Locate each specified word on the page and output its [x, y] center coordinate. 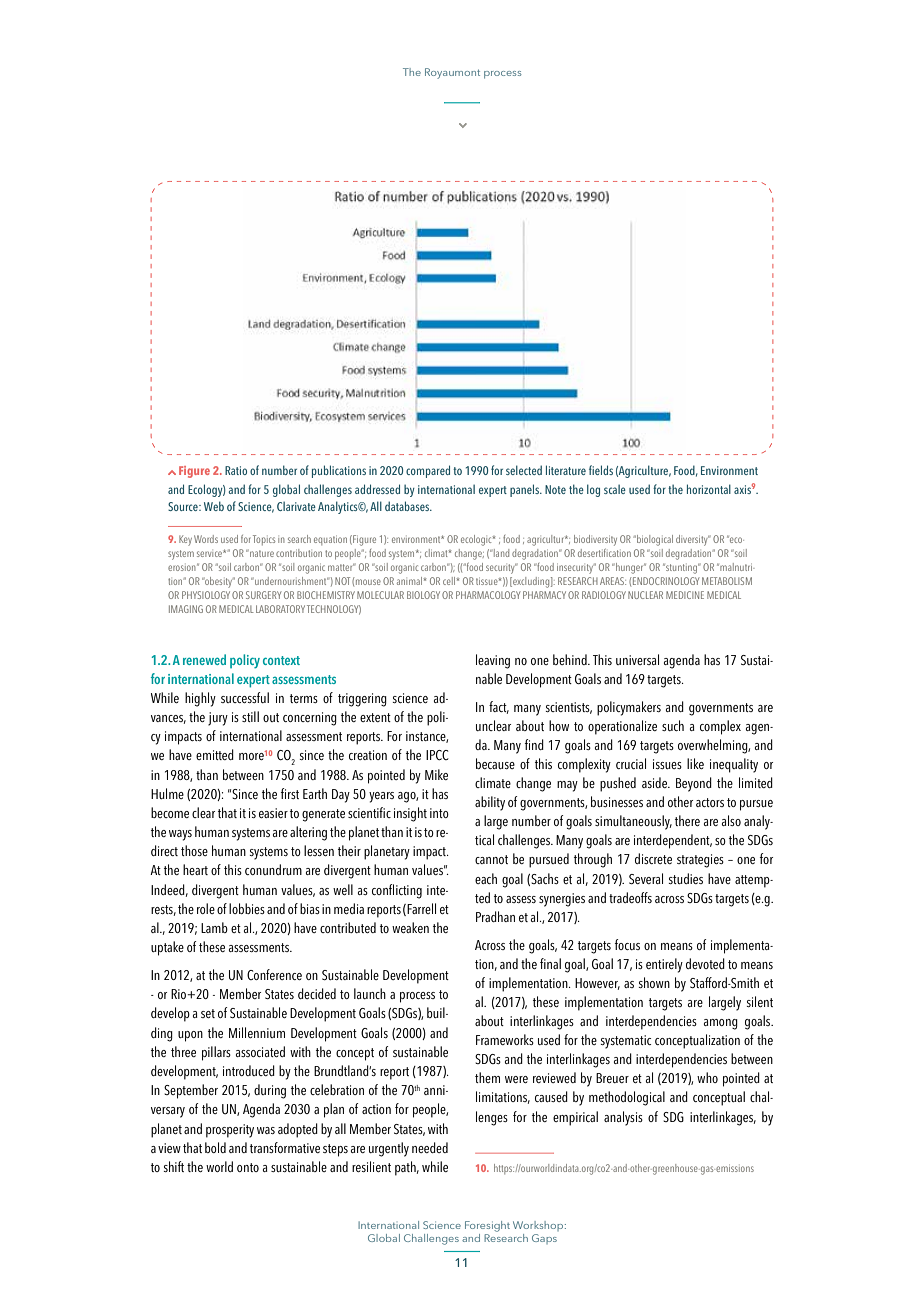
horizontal [709, 489]
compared [428, 471]
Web [214, 506]
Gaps [544, 1239]
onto [248, 1167]
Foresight [487, 1226]
